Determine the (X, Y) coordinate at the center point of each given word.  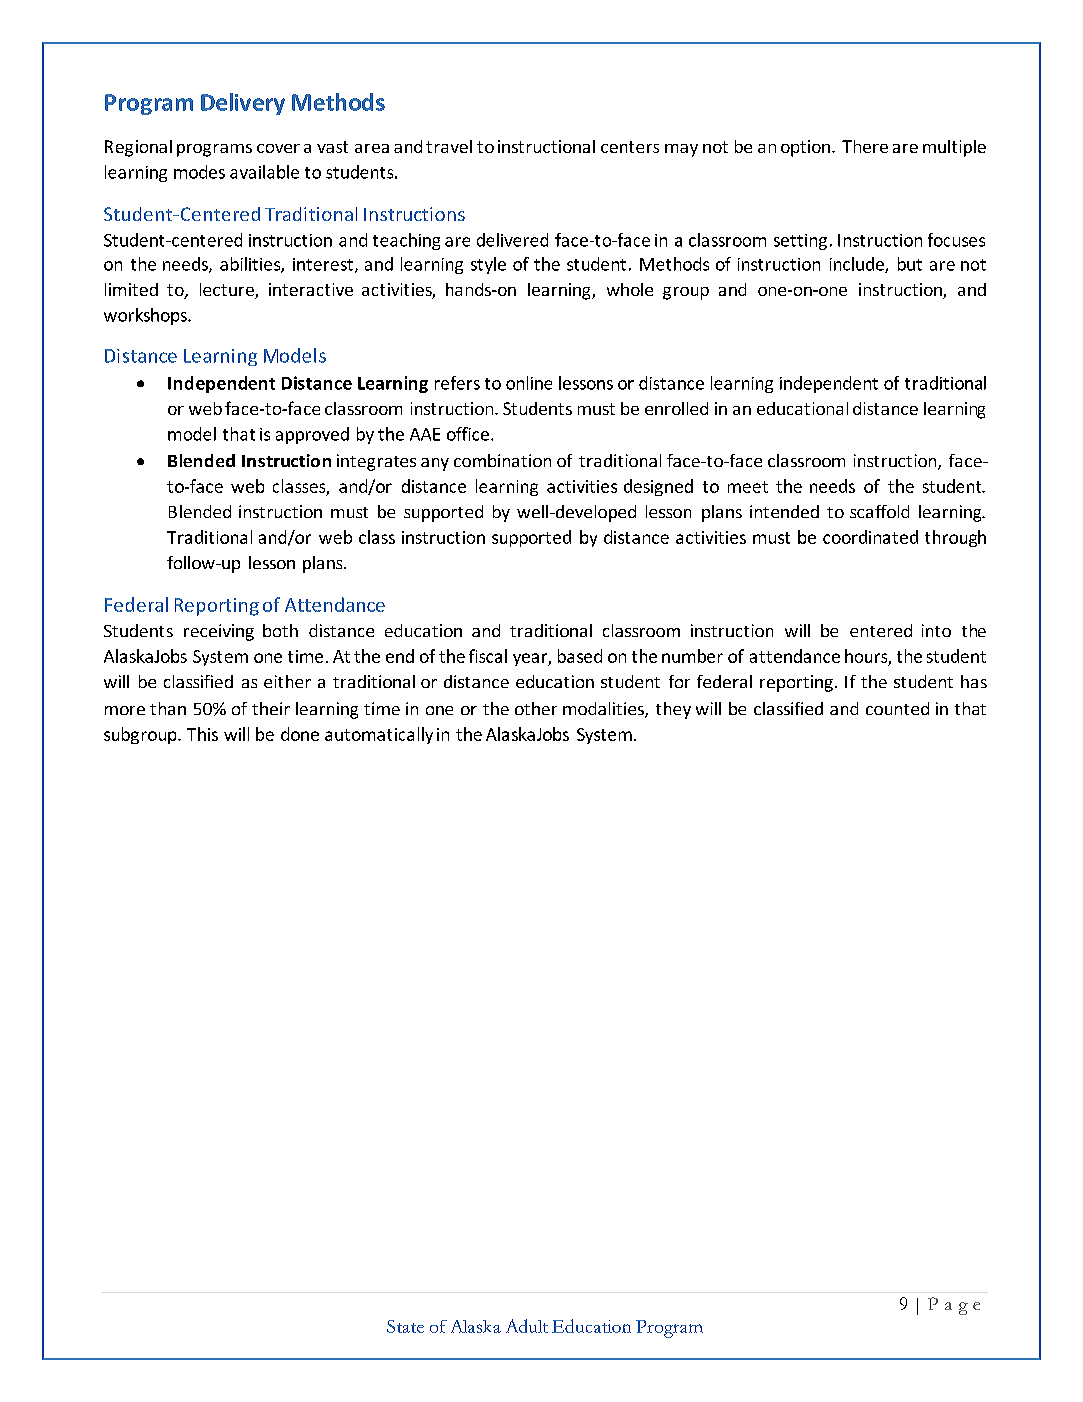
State (405, 1326)
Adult (527, 1326)
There (865, 146)
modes (199, 172)
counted (897, 708)
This (202, 734)
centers (630, 147)
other (536, 708)
